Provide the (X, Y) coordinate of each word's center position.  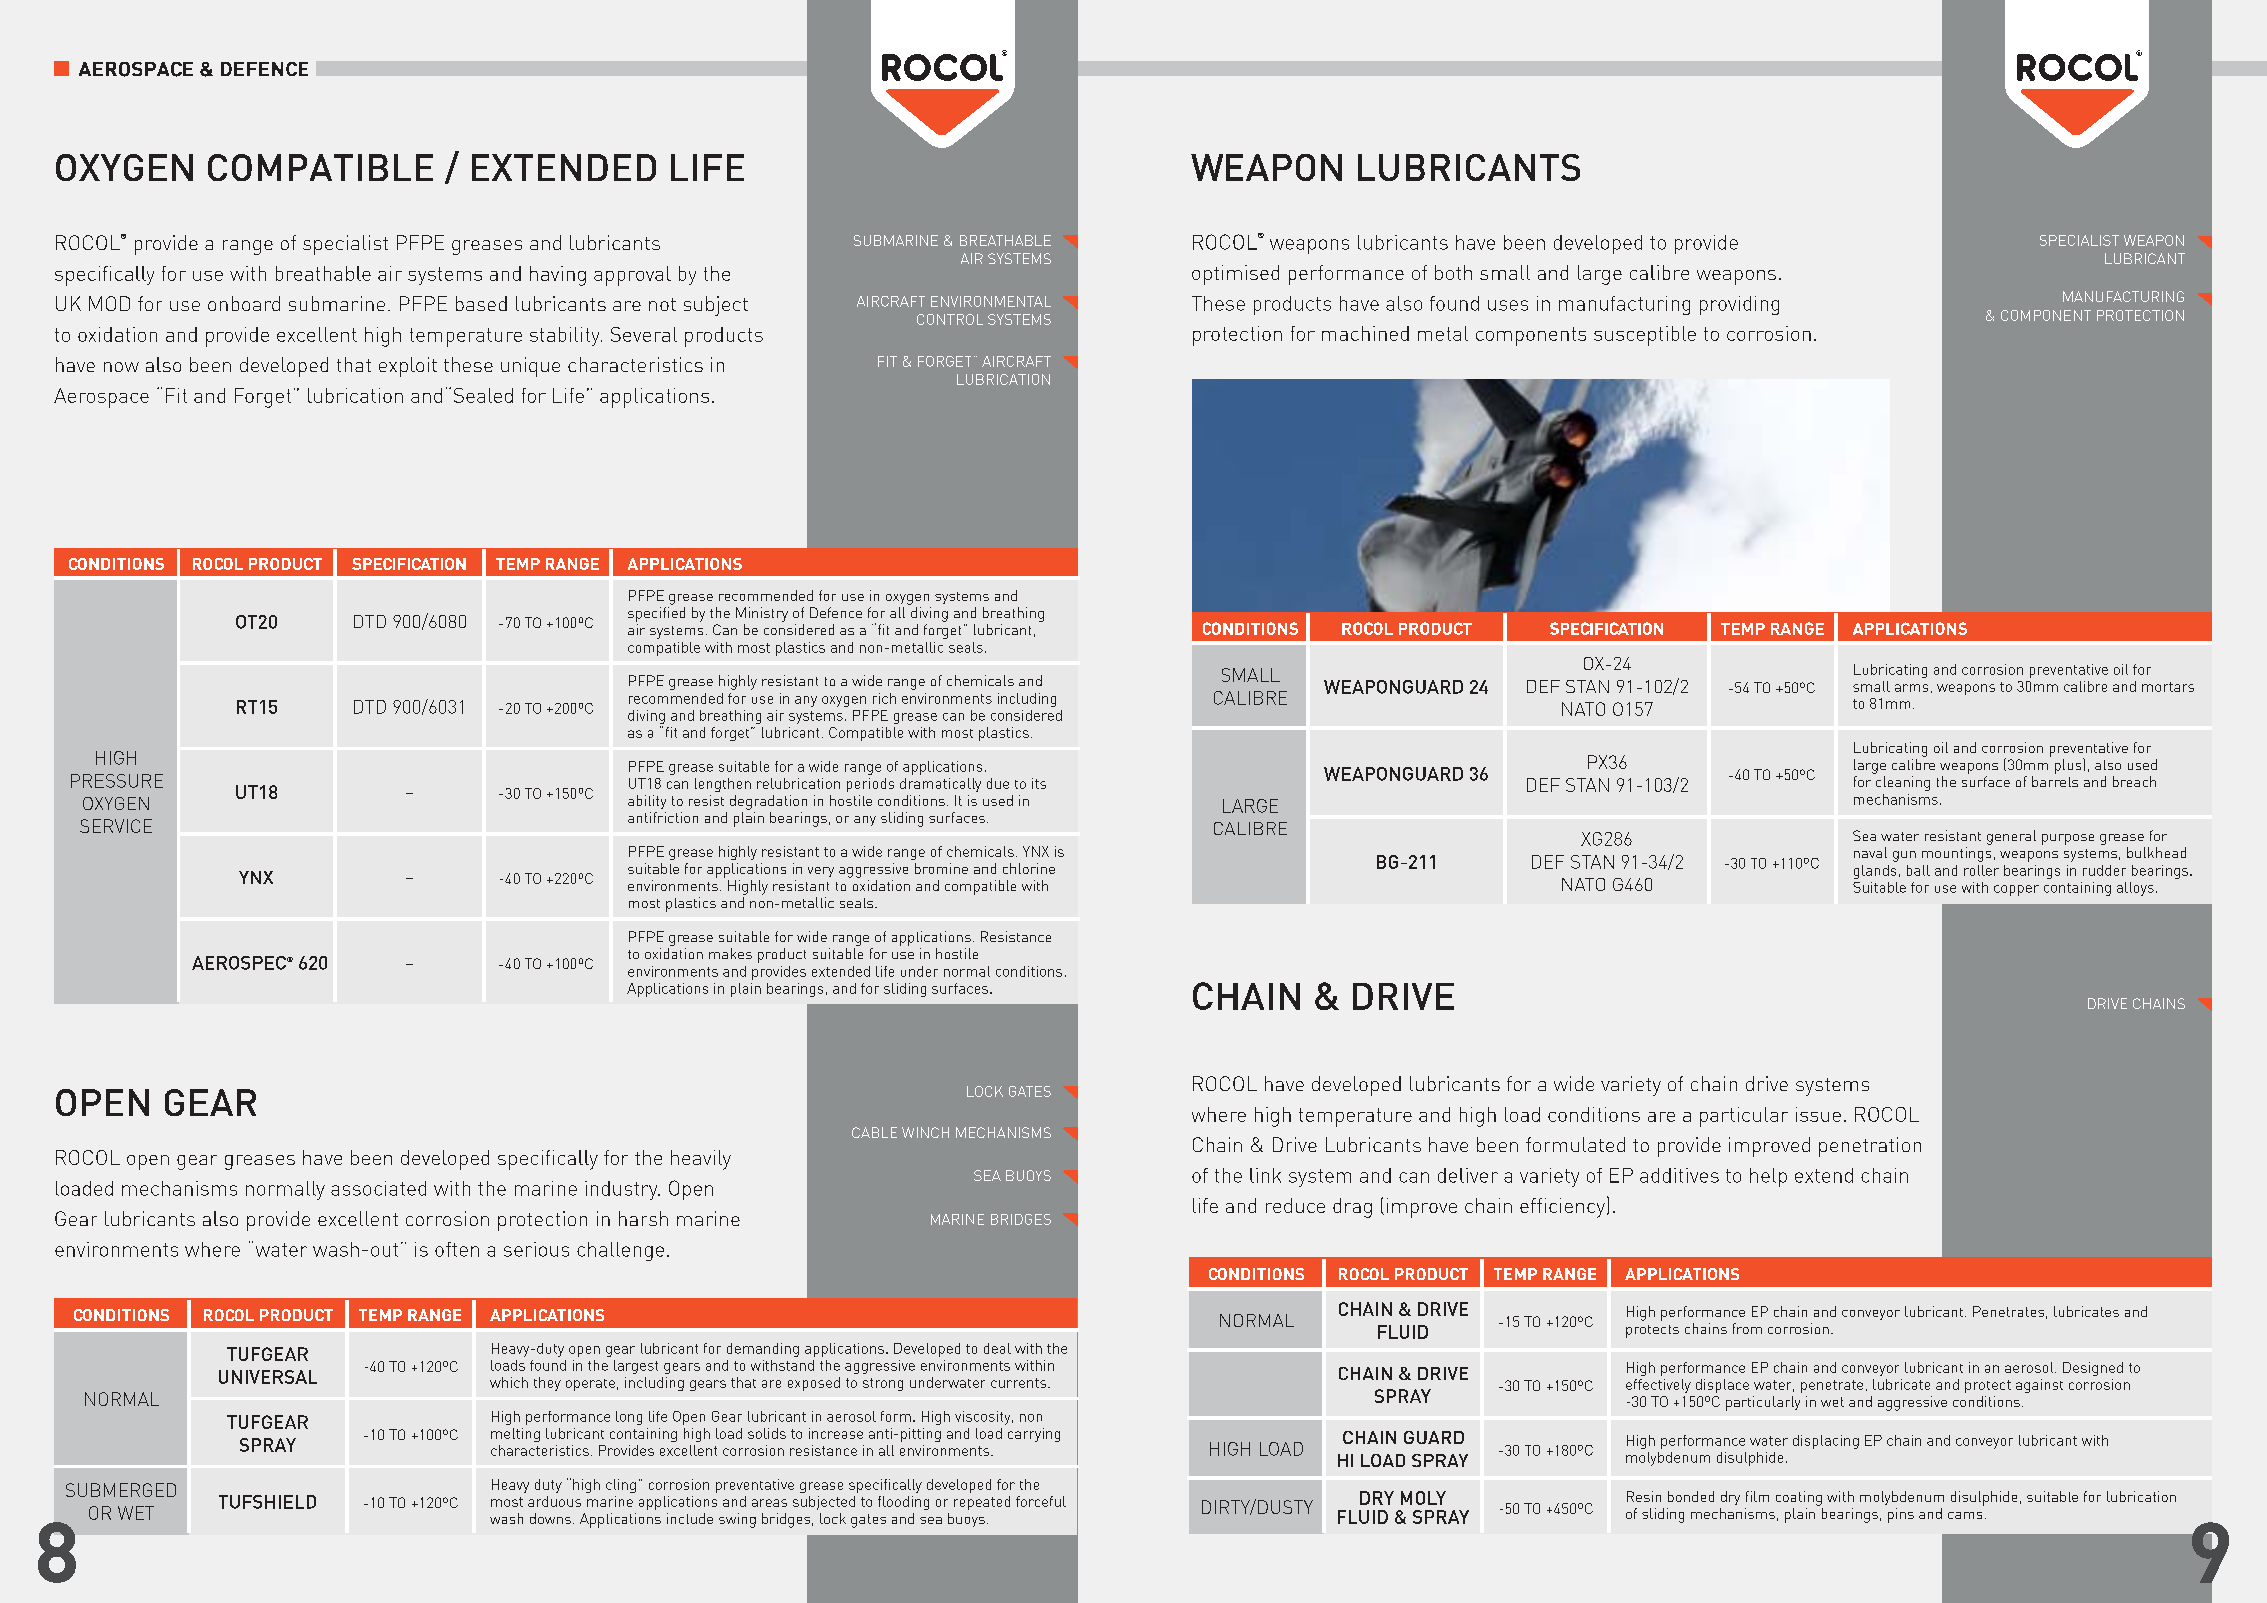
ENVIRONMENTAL (991, 301)
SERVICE (116, 826)
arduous (554, 1501)
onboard (244, 303)
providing (1739, 305)
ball (1918, 870)
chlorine (1029, 868)
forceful (1041, 1501)
